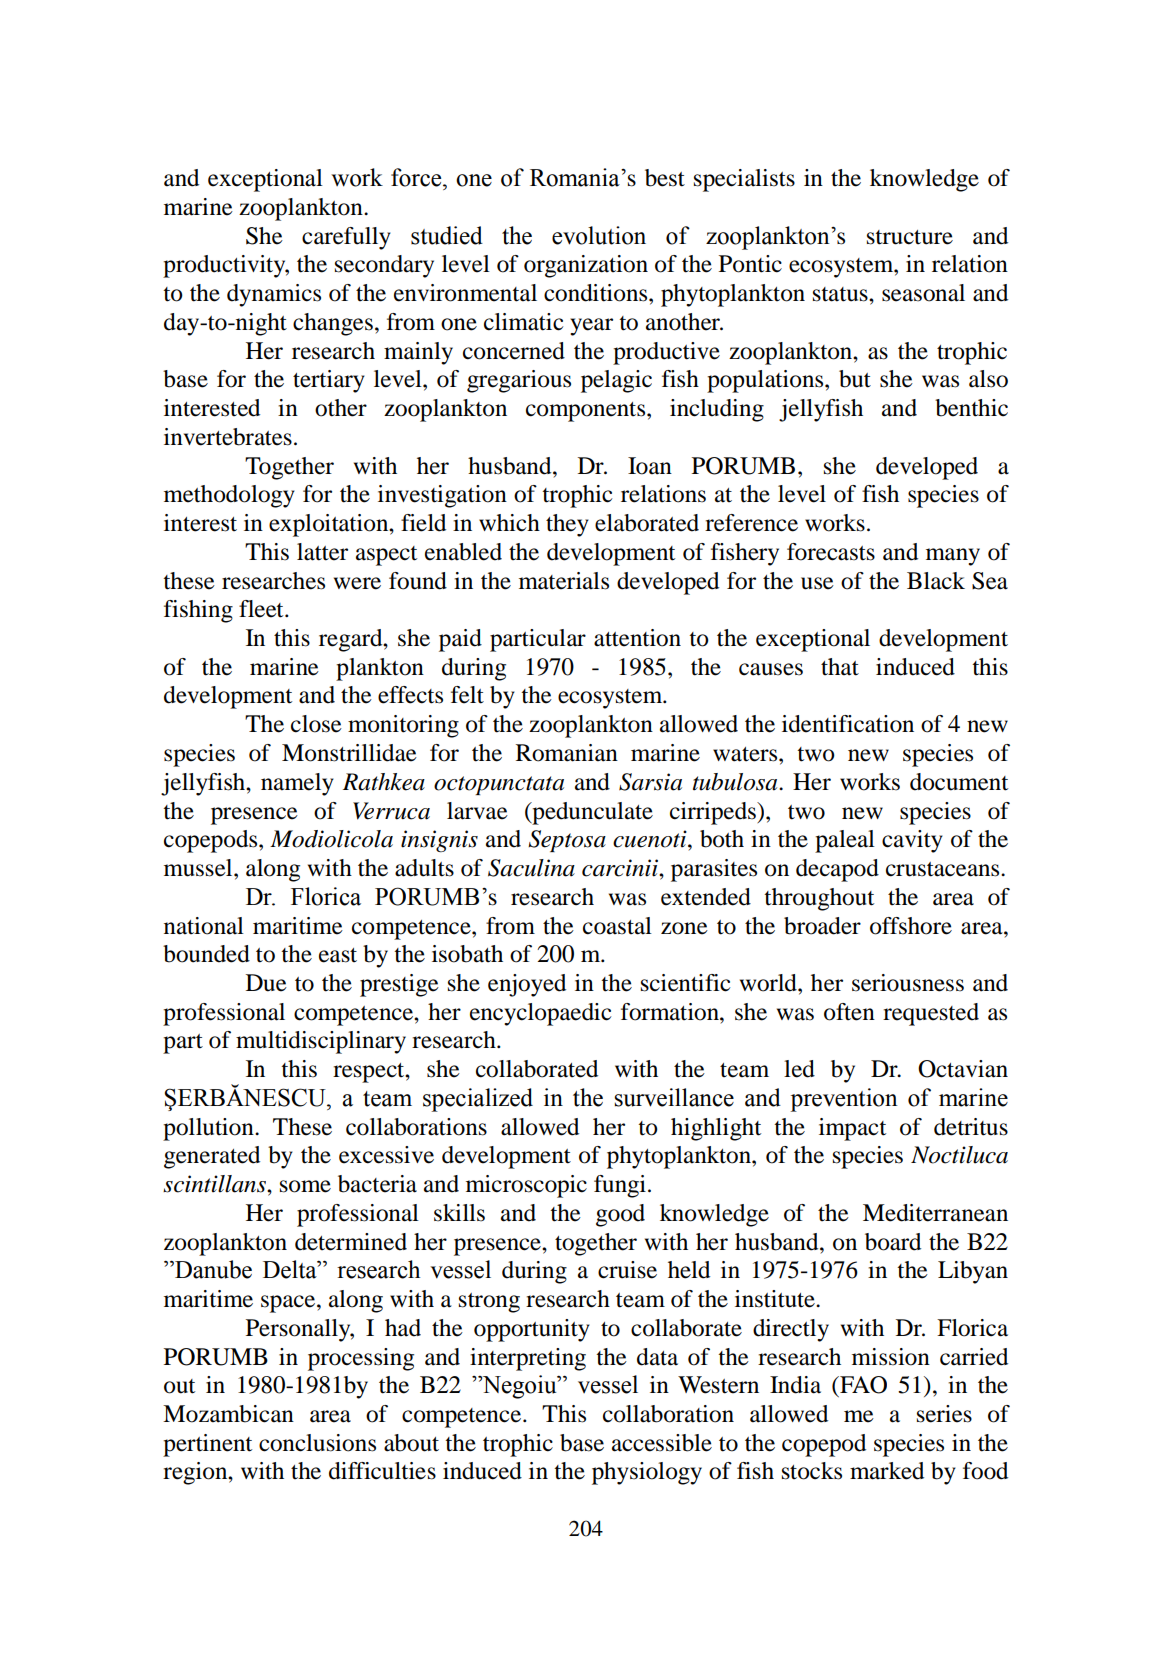 This screenshot has height=1655, width=1172. Describe the element at coordinates (935, 1213) in the screenshot. I see `Mediterranean` at that location.
